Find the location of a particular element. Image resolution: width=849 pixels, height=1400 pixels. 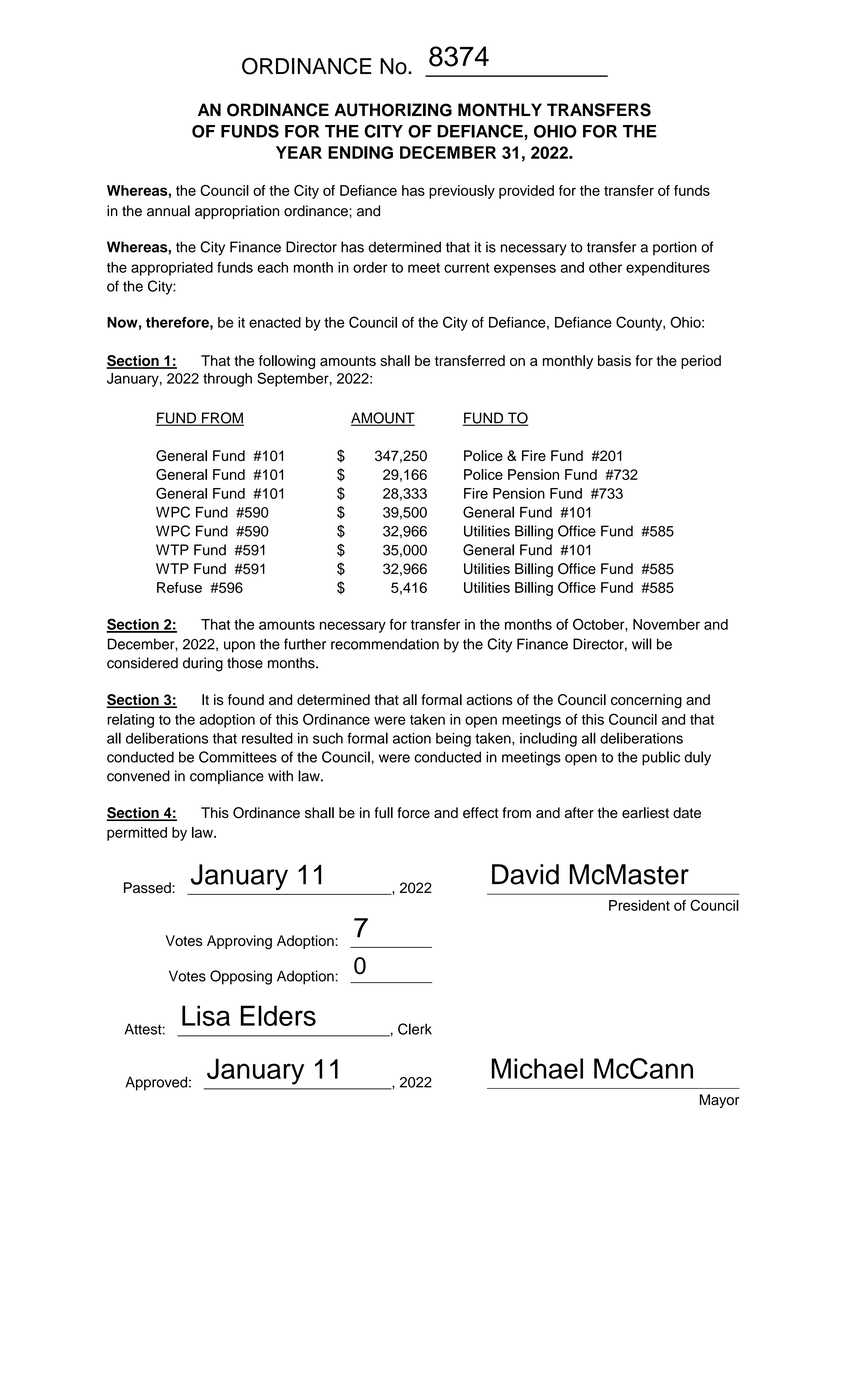

current is located at coordinates (467, 268).
